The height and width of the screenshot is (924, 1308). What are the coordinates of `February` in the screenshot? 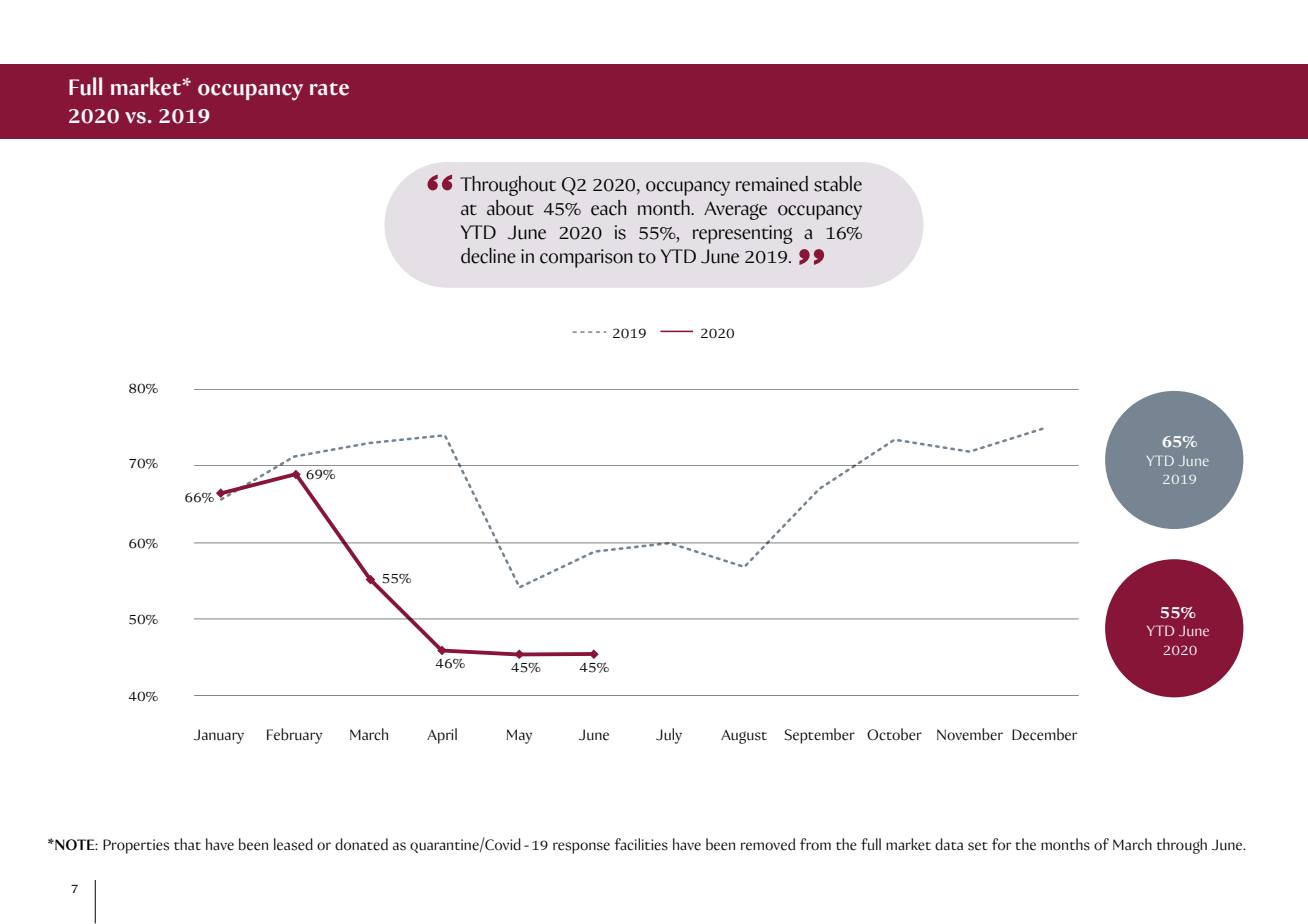 It's located at (294, 736).
